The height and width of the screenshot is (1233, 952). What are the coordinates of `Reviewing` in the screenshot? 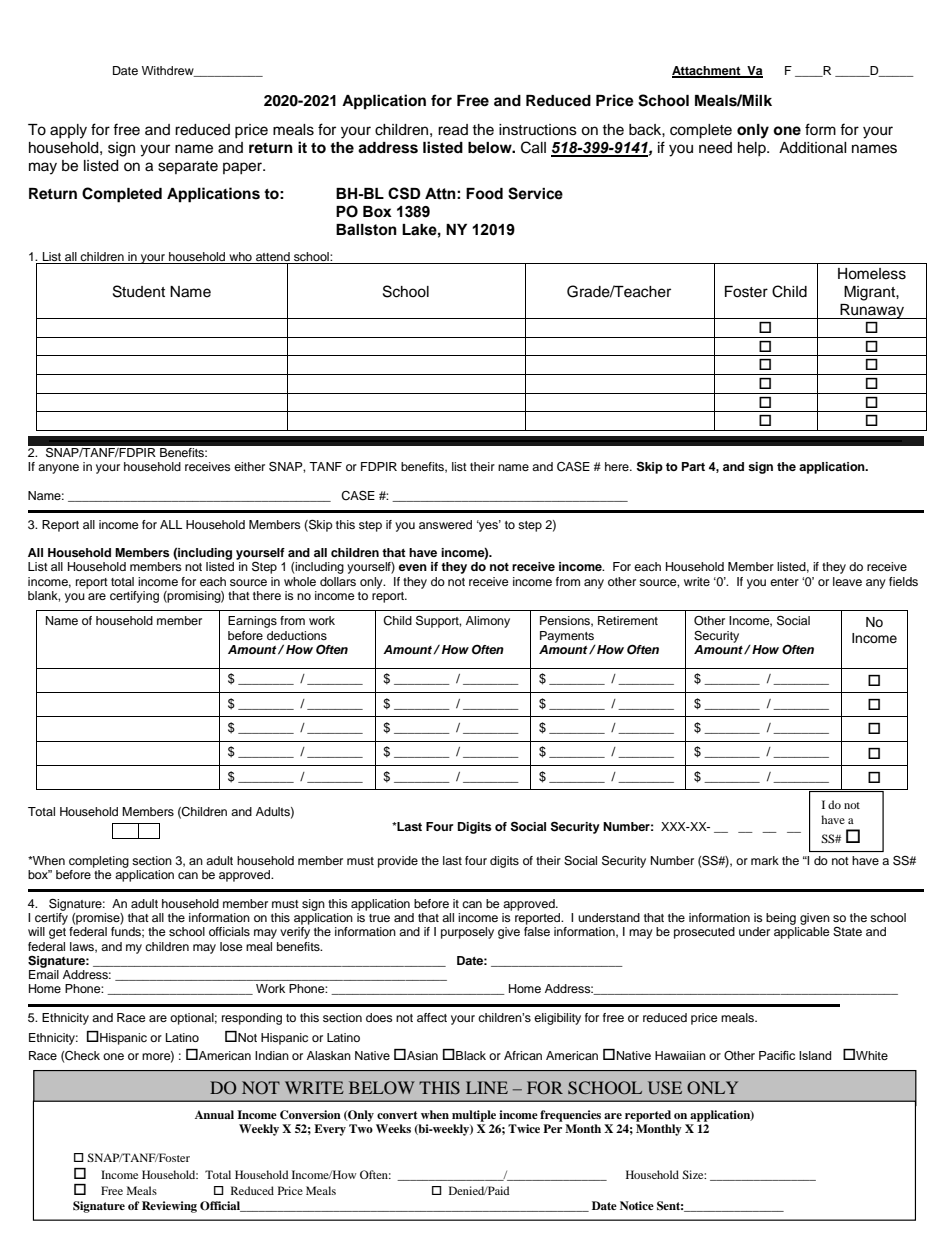 It's located at (169, 1207).
